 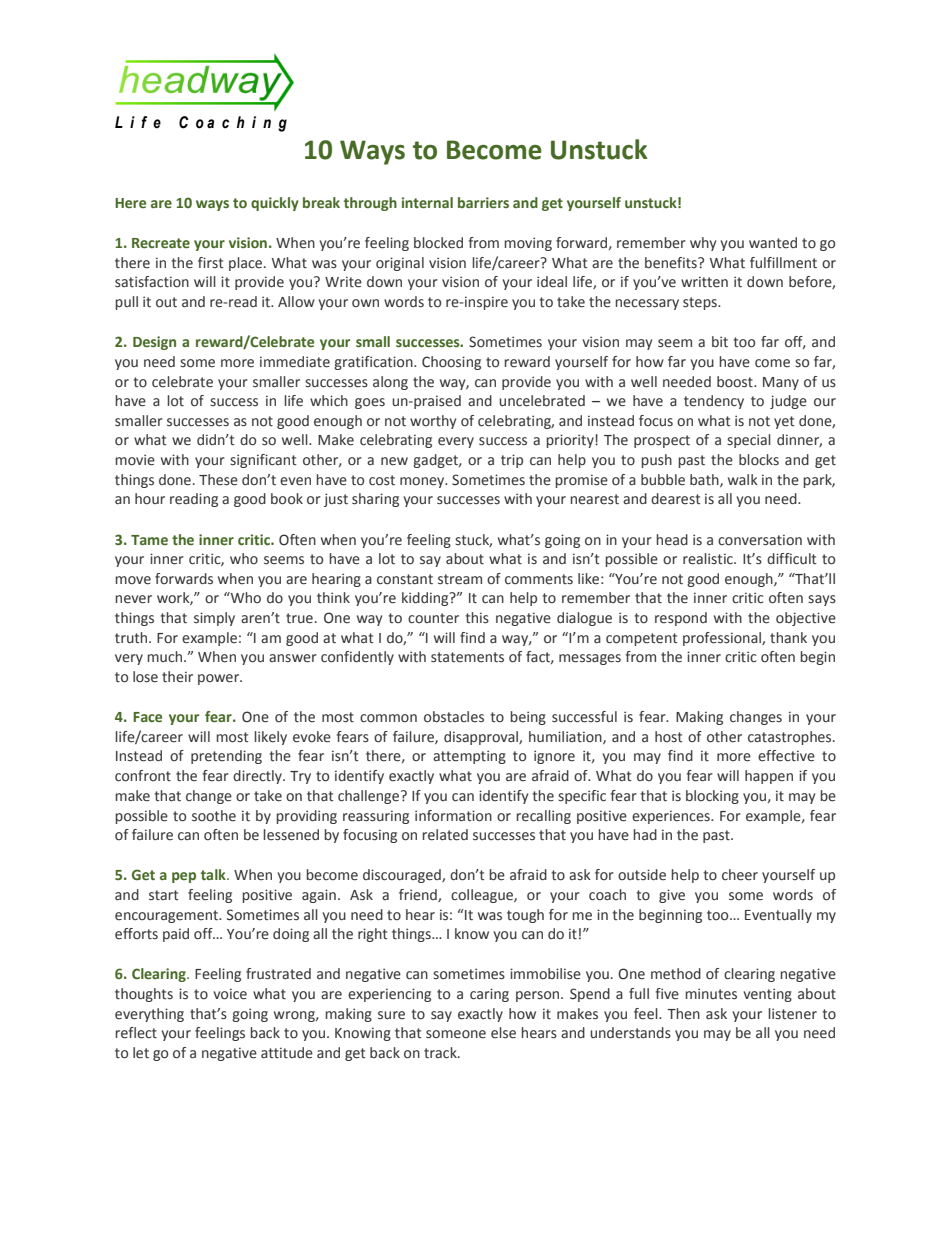 What do you see at coordinates (483, 202) in the image?
I see `barriers` at bounding box center [483, 202].
